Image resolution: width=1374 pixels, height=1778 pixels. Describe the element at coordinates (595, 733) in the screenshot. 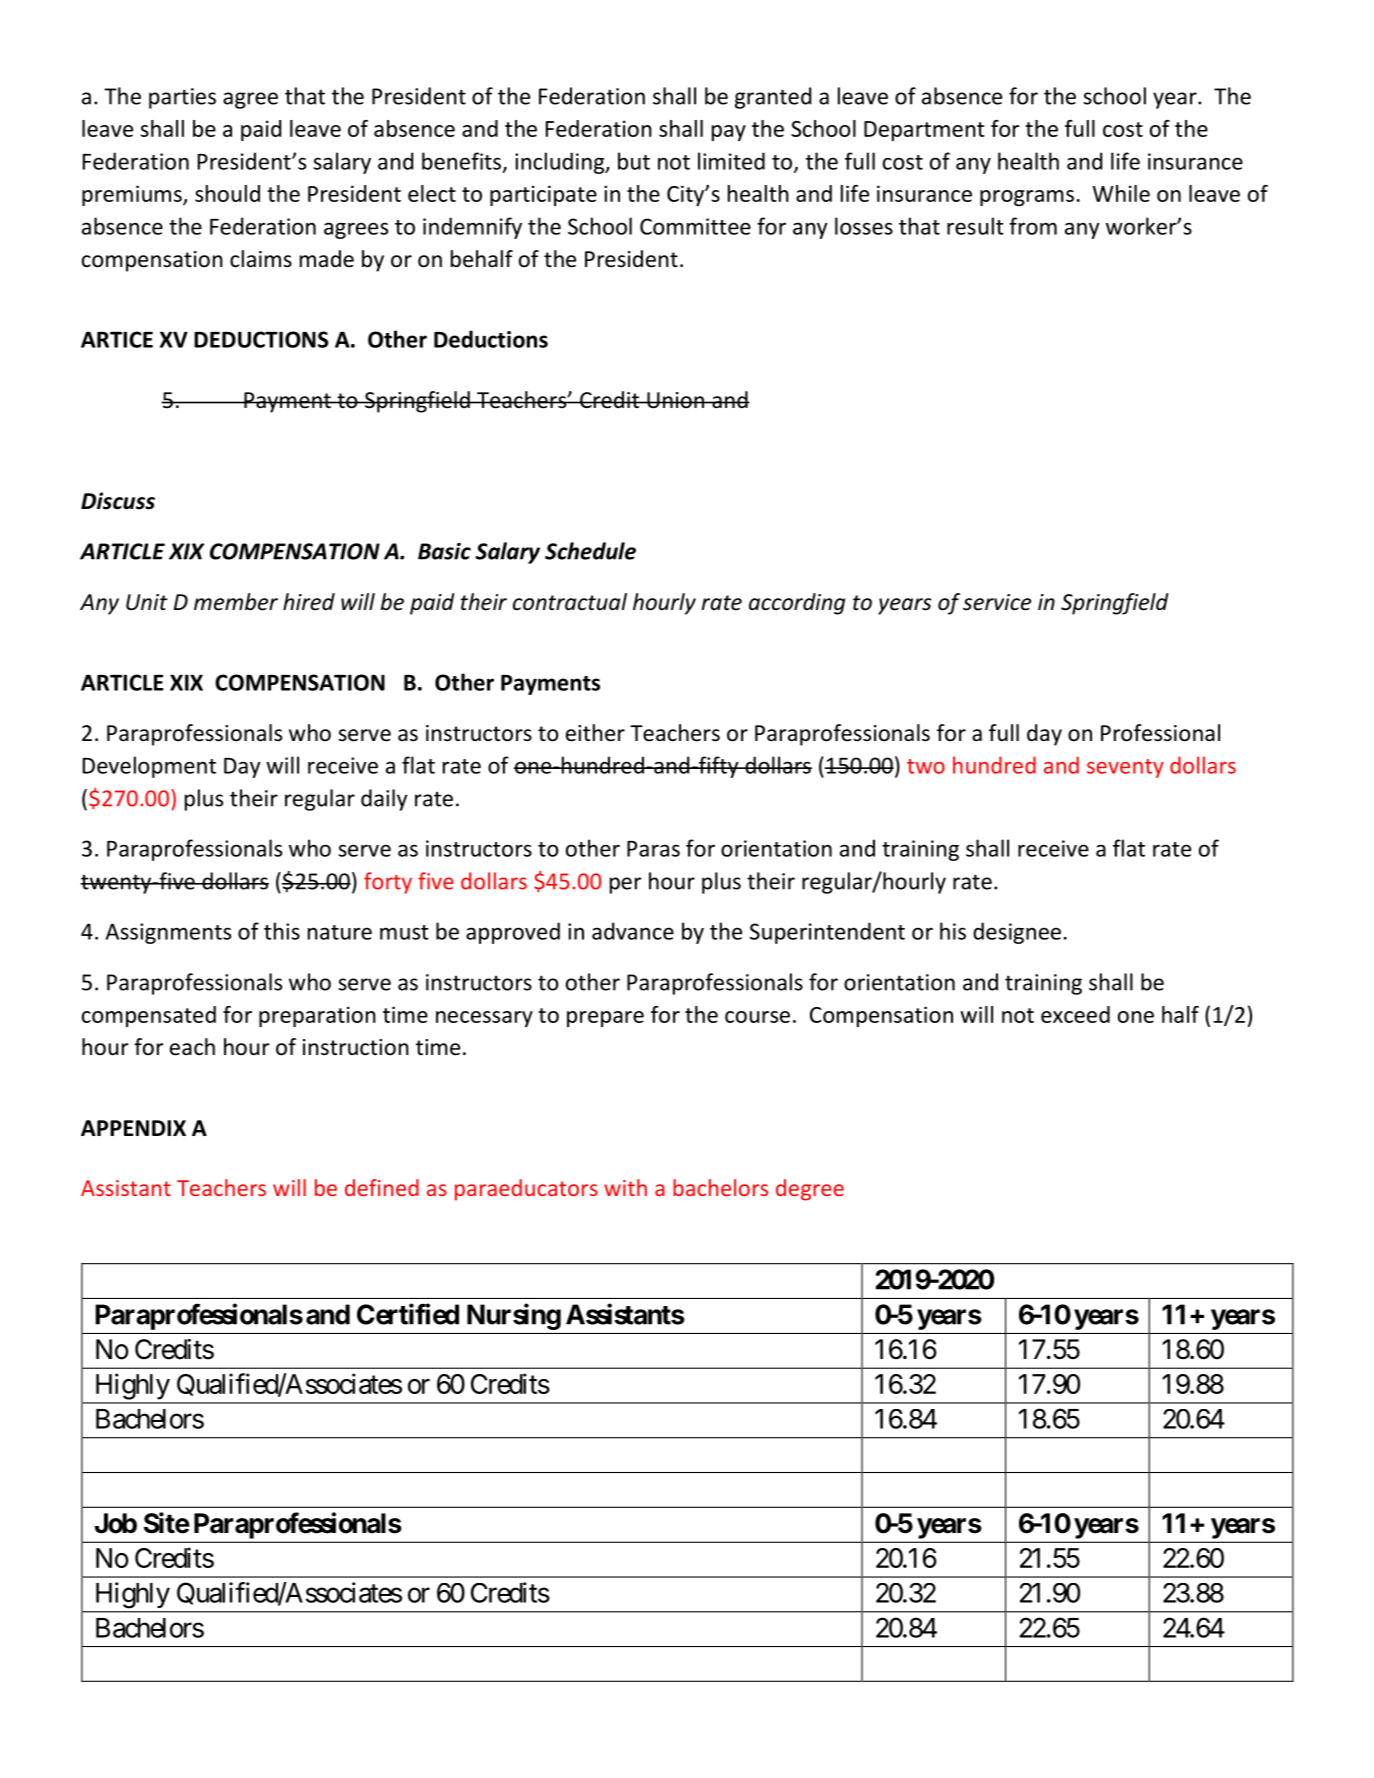

I see `either` at that location.
